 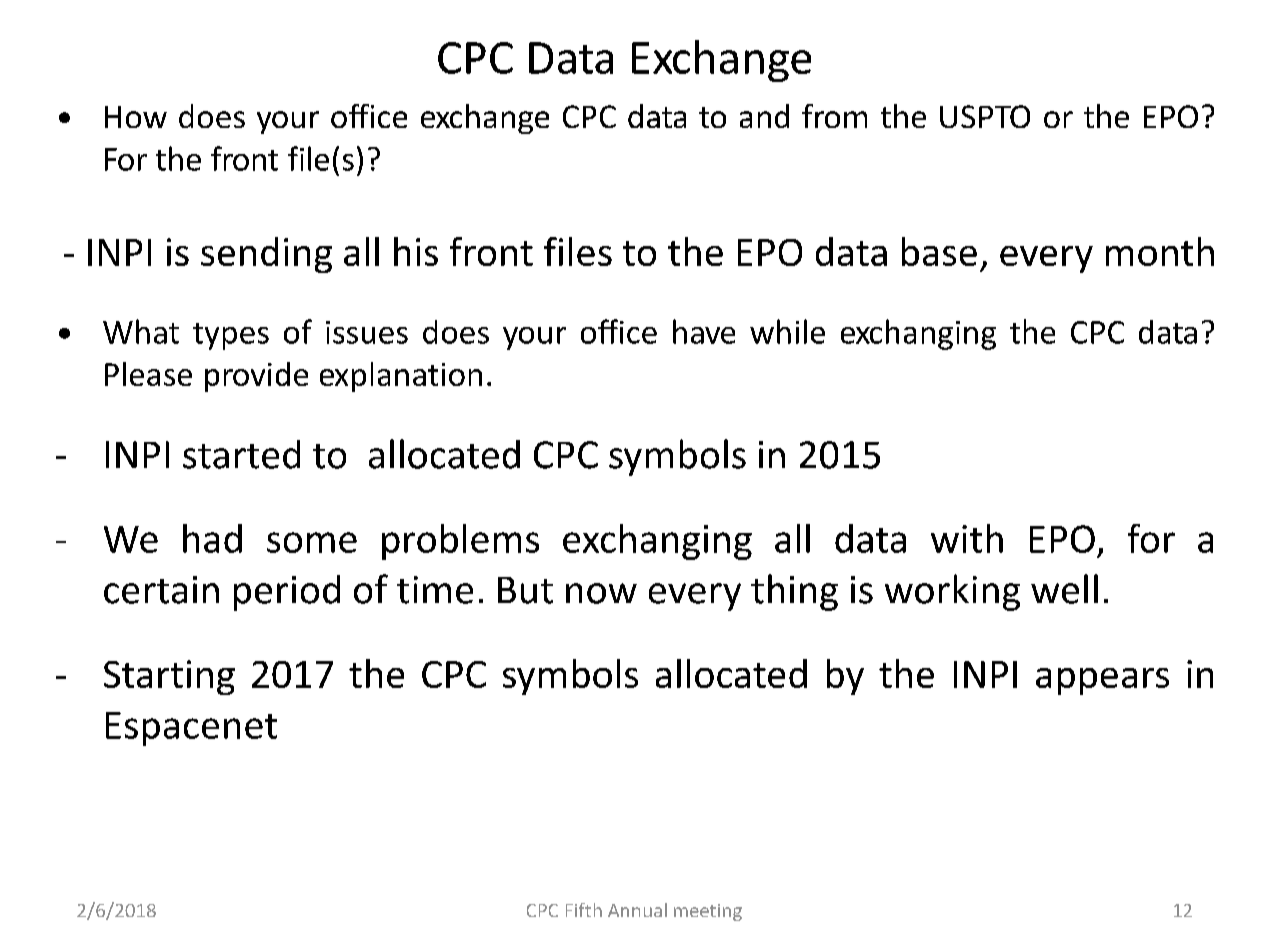 What do you see at coordinates (212, 538) in the screenshot?
I see `had` at bounding box center [212, 538].
